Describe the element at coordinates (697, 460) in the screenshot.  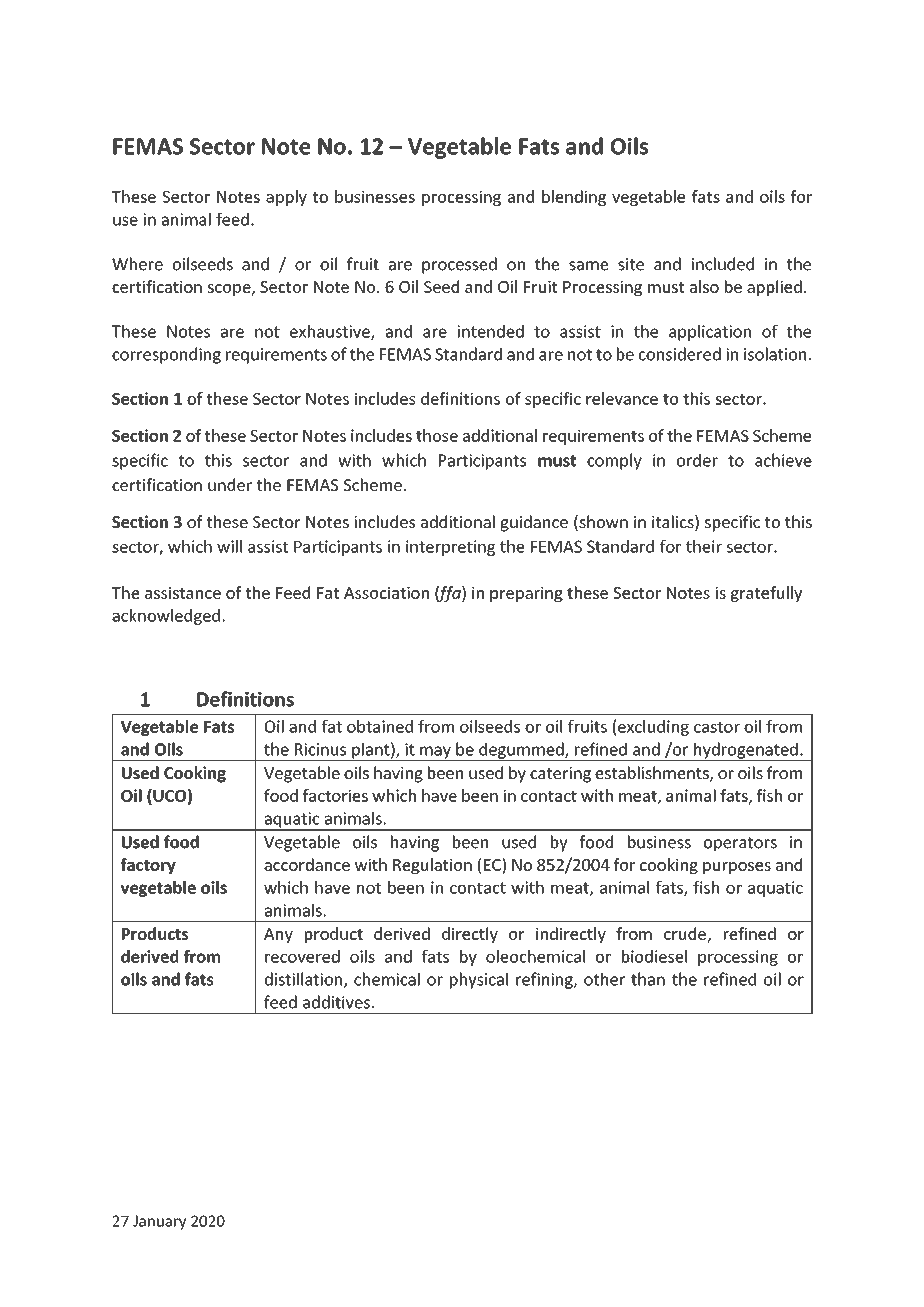
I see `order` at that location.
